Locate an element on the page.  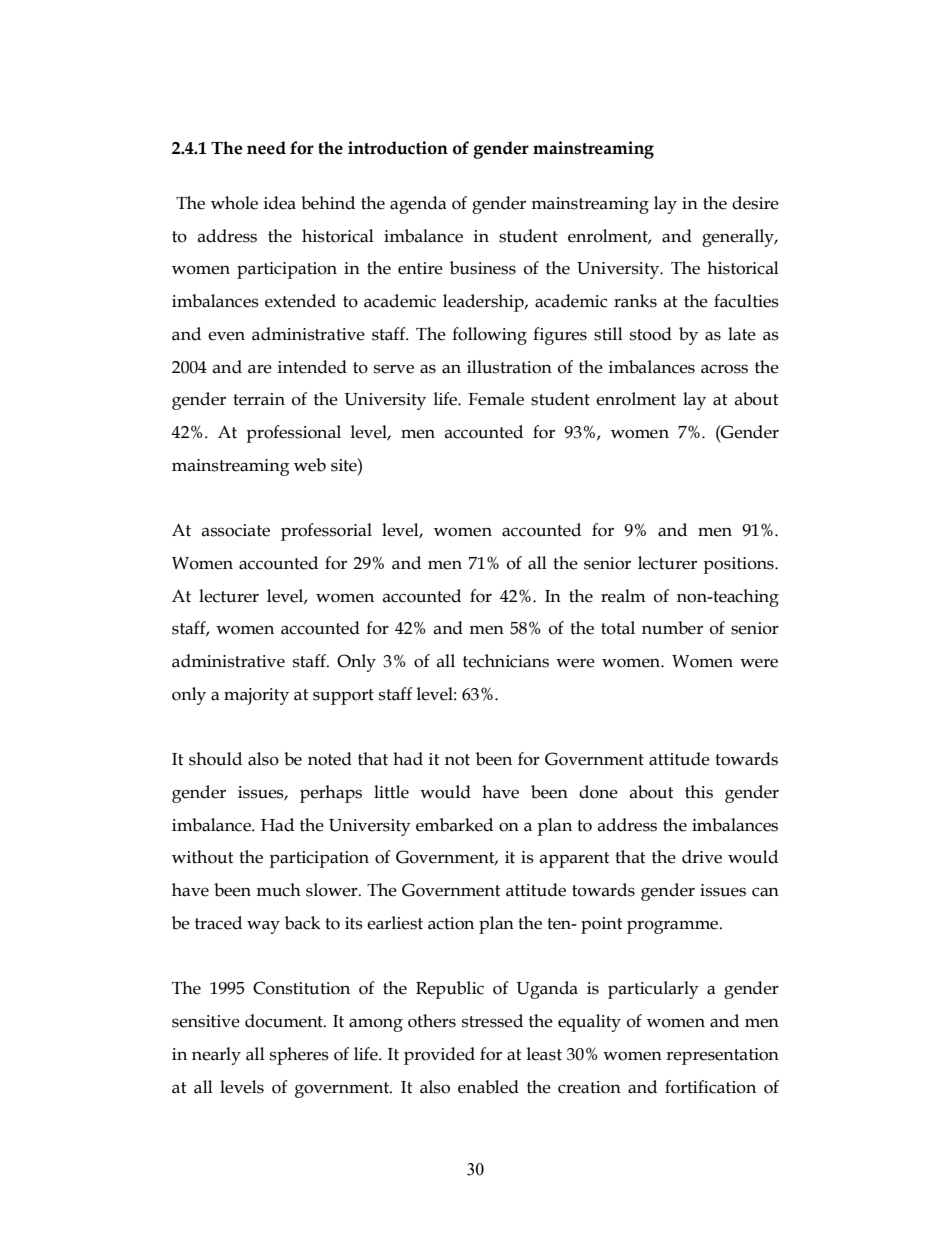
number is located at coordinates (672, 628).
